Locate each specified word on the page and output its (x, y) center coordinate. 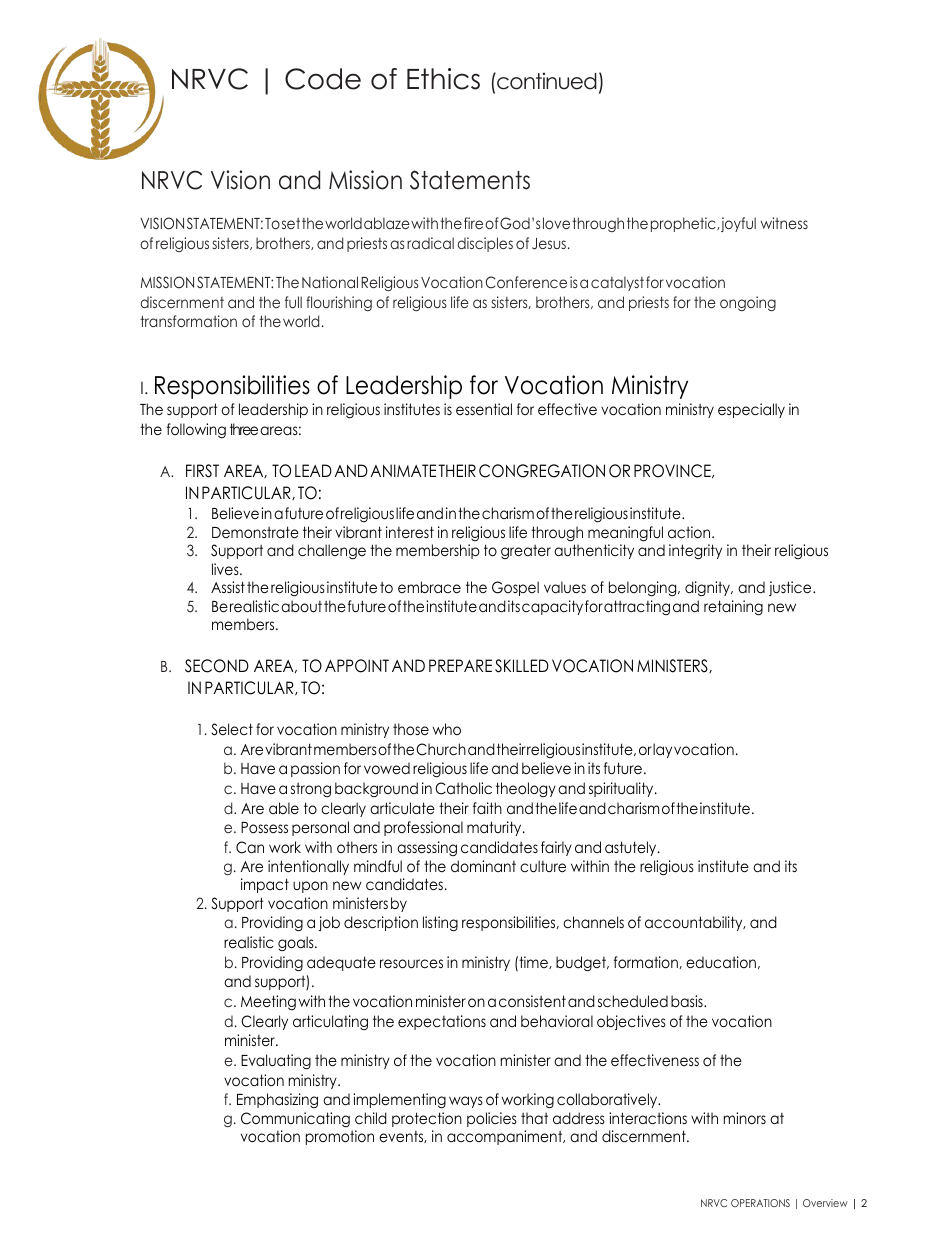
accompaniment (506, 1137)
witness (784, 223)
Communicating (295, 1119)
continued (546, 81)
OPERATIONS (760, 1203)
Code (323, 79)
